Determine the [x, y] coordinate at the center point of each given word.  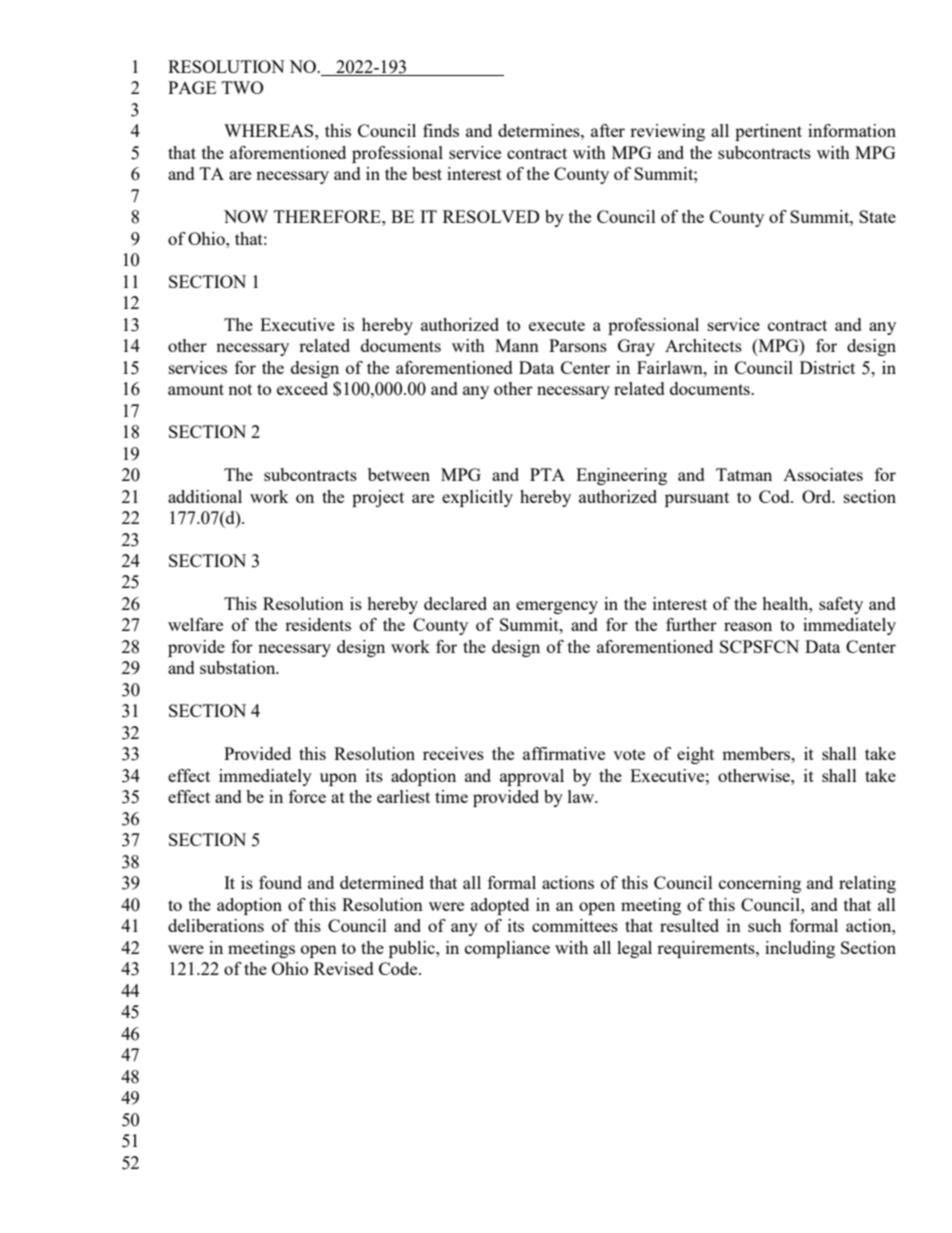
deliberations [216, 925]
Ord [818, 496]
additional [205, 496]
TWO [243, 87]
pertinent [768, 132]
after [608, 130]
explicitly [477, 498]
